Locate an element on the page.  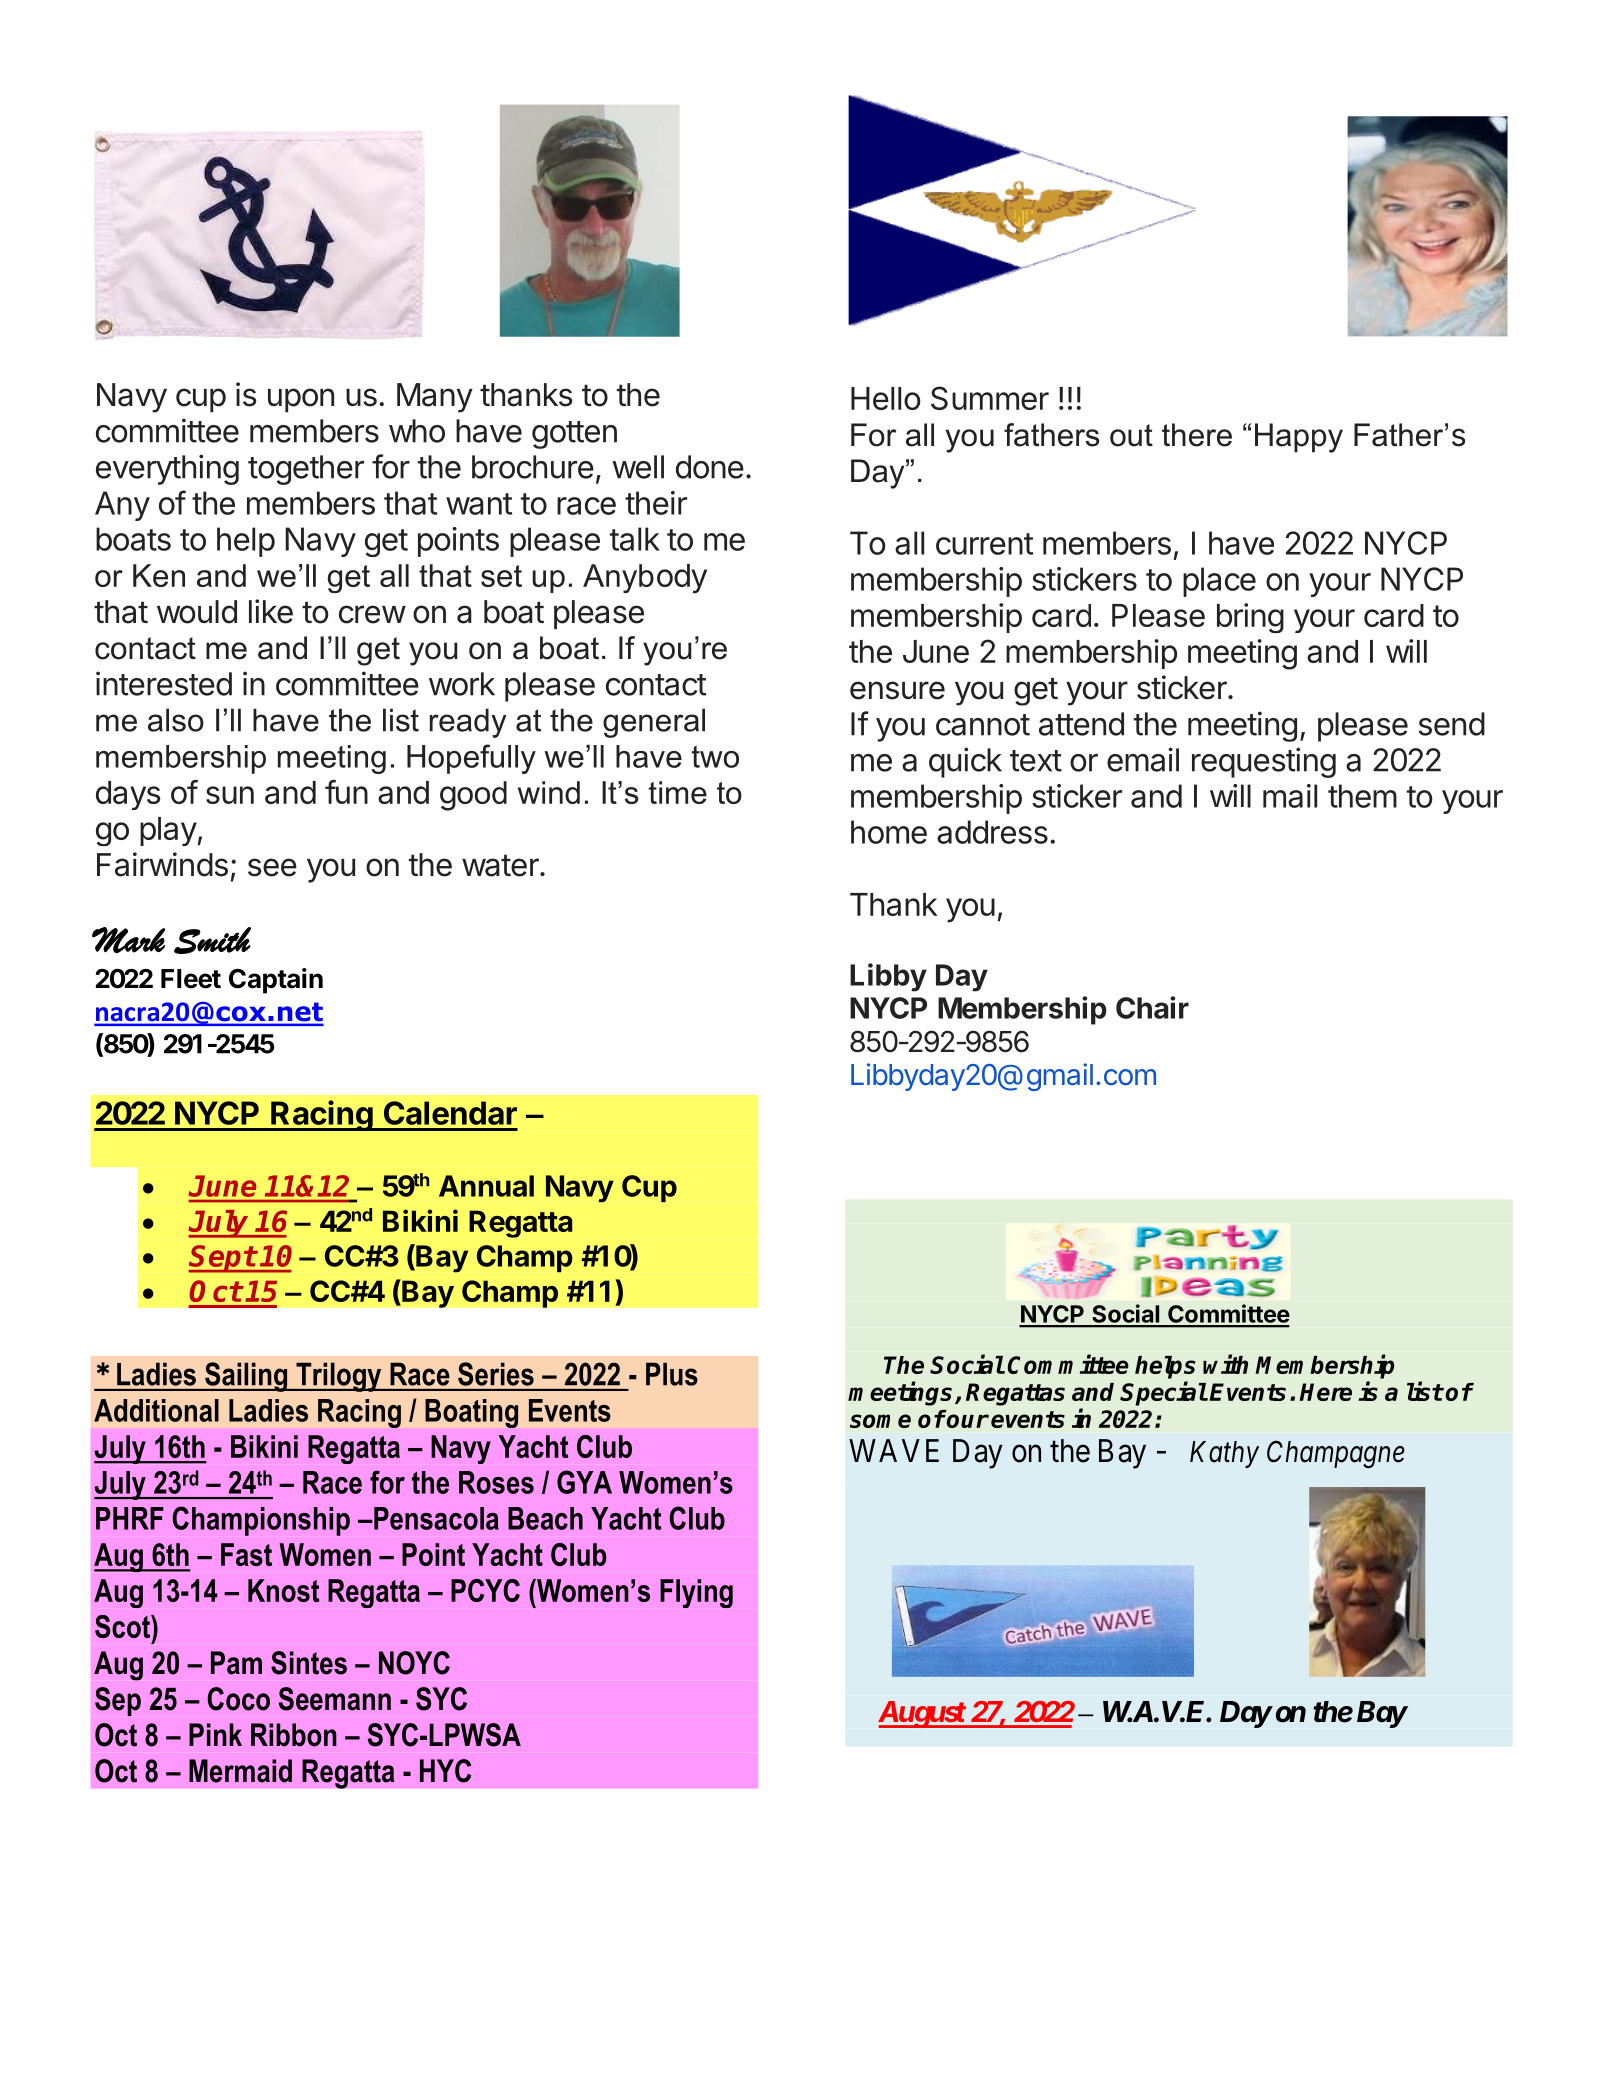
Fleet is located at coordinates (191, 979).
